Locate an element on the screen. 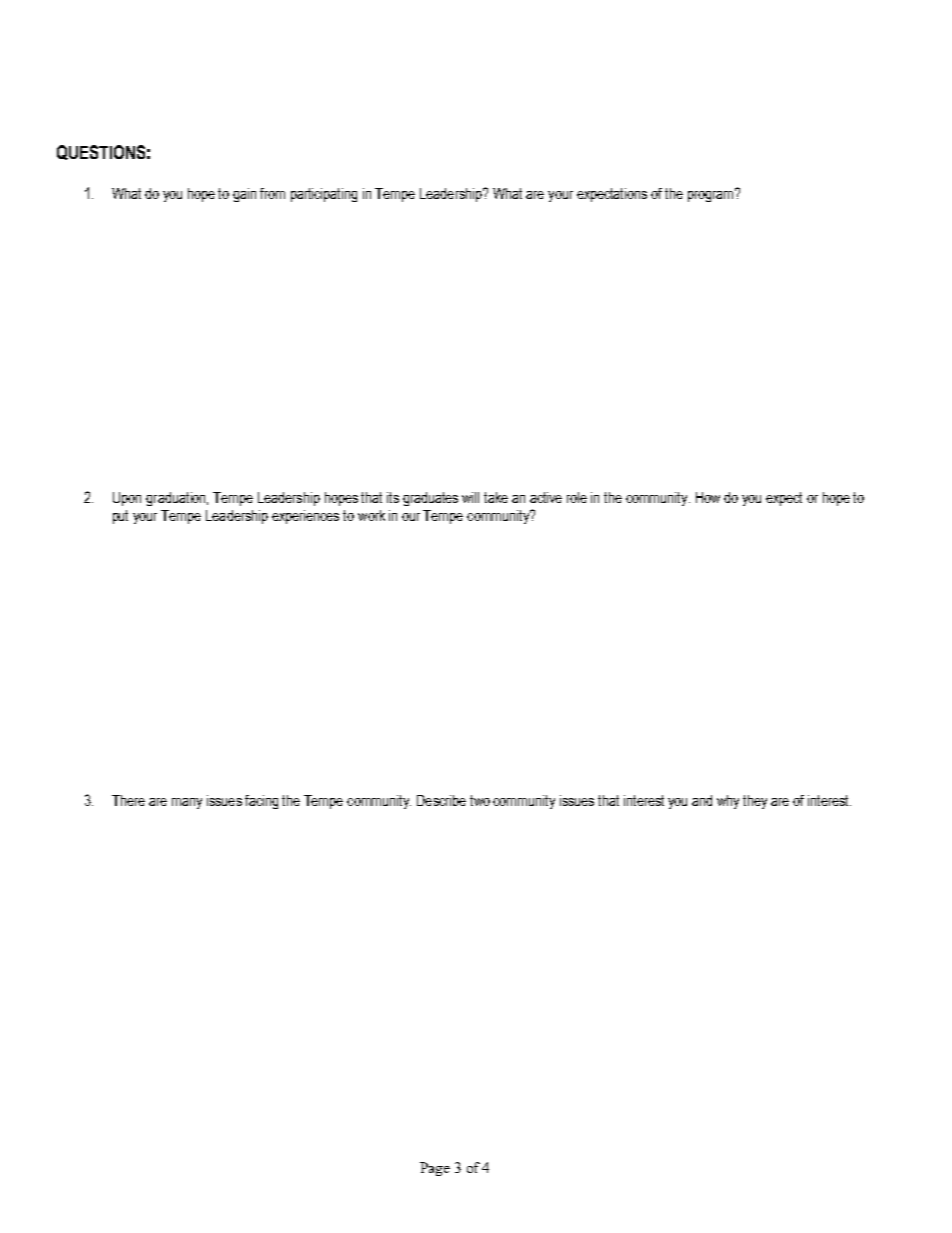 This screenshot has width=952, height=1233. two is located at coordinates (480, 800).
